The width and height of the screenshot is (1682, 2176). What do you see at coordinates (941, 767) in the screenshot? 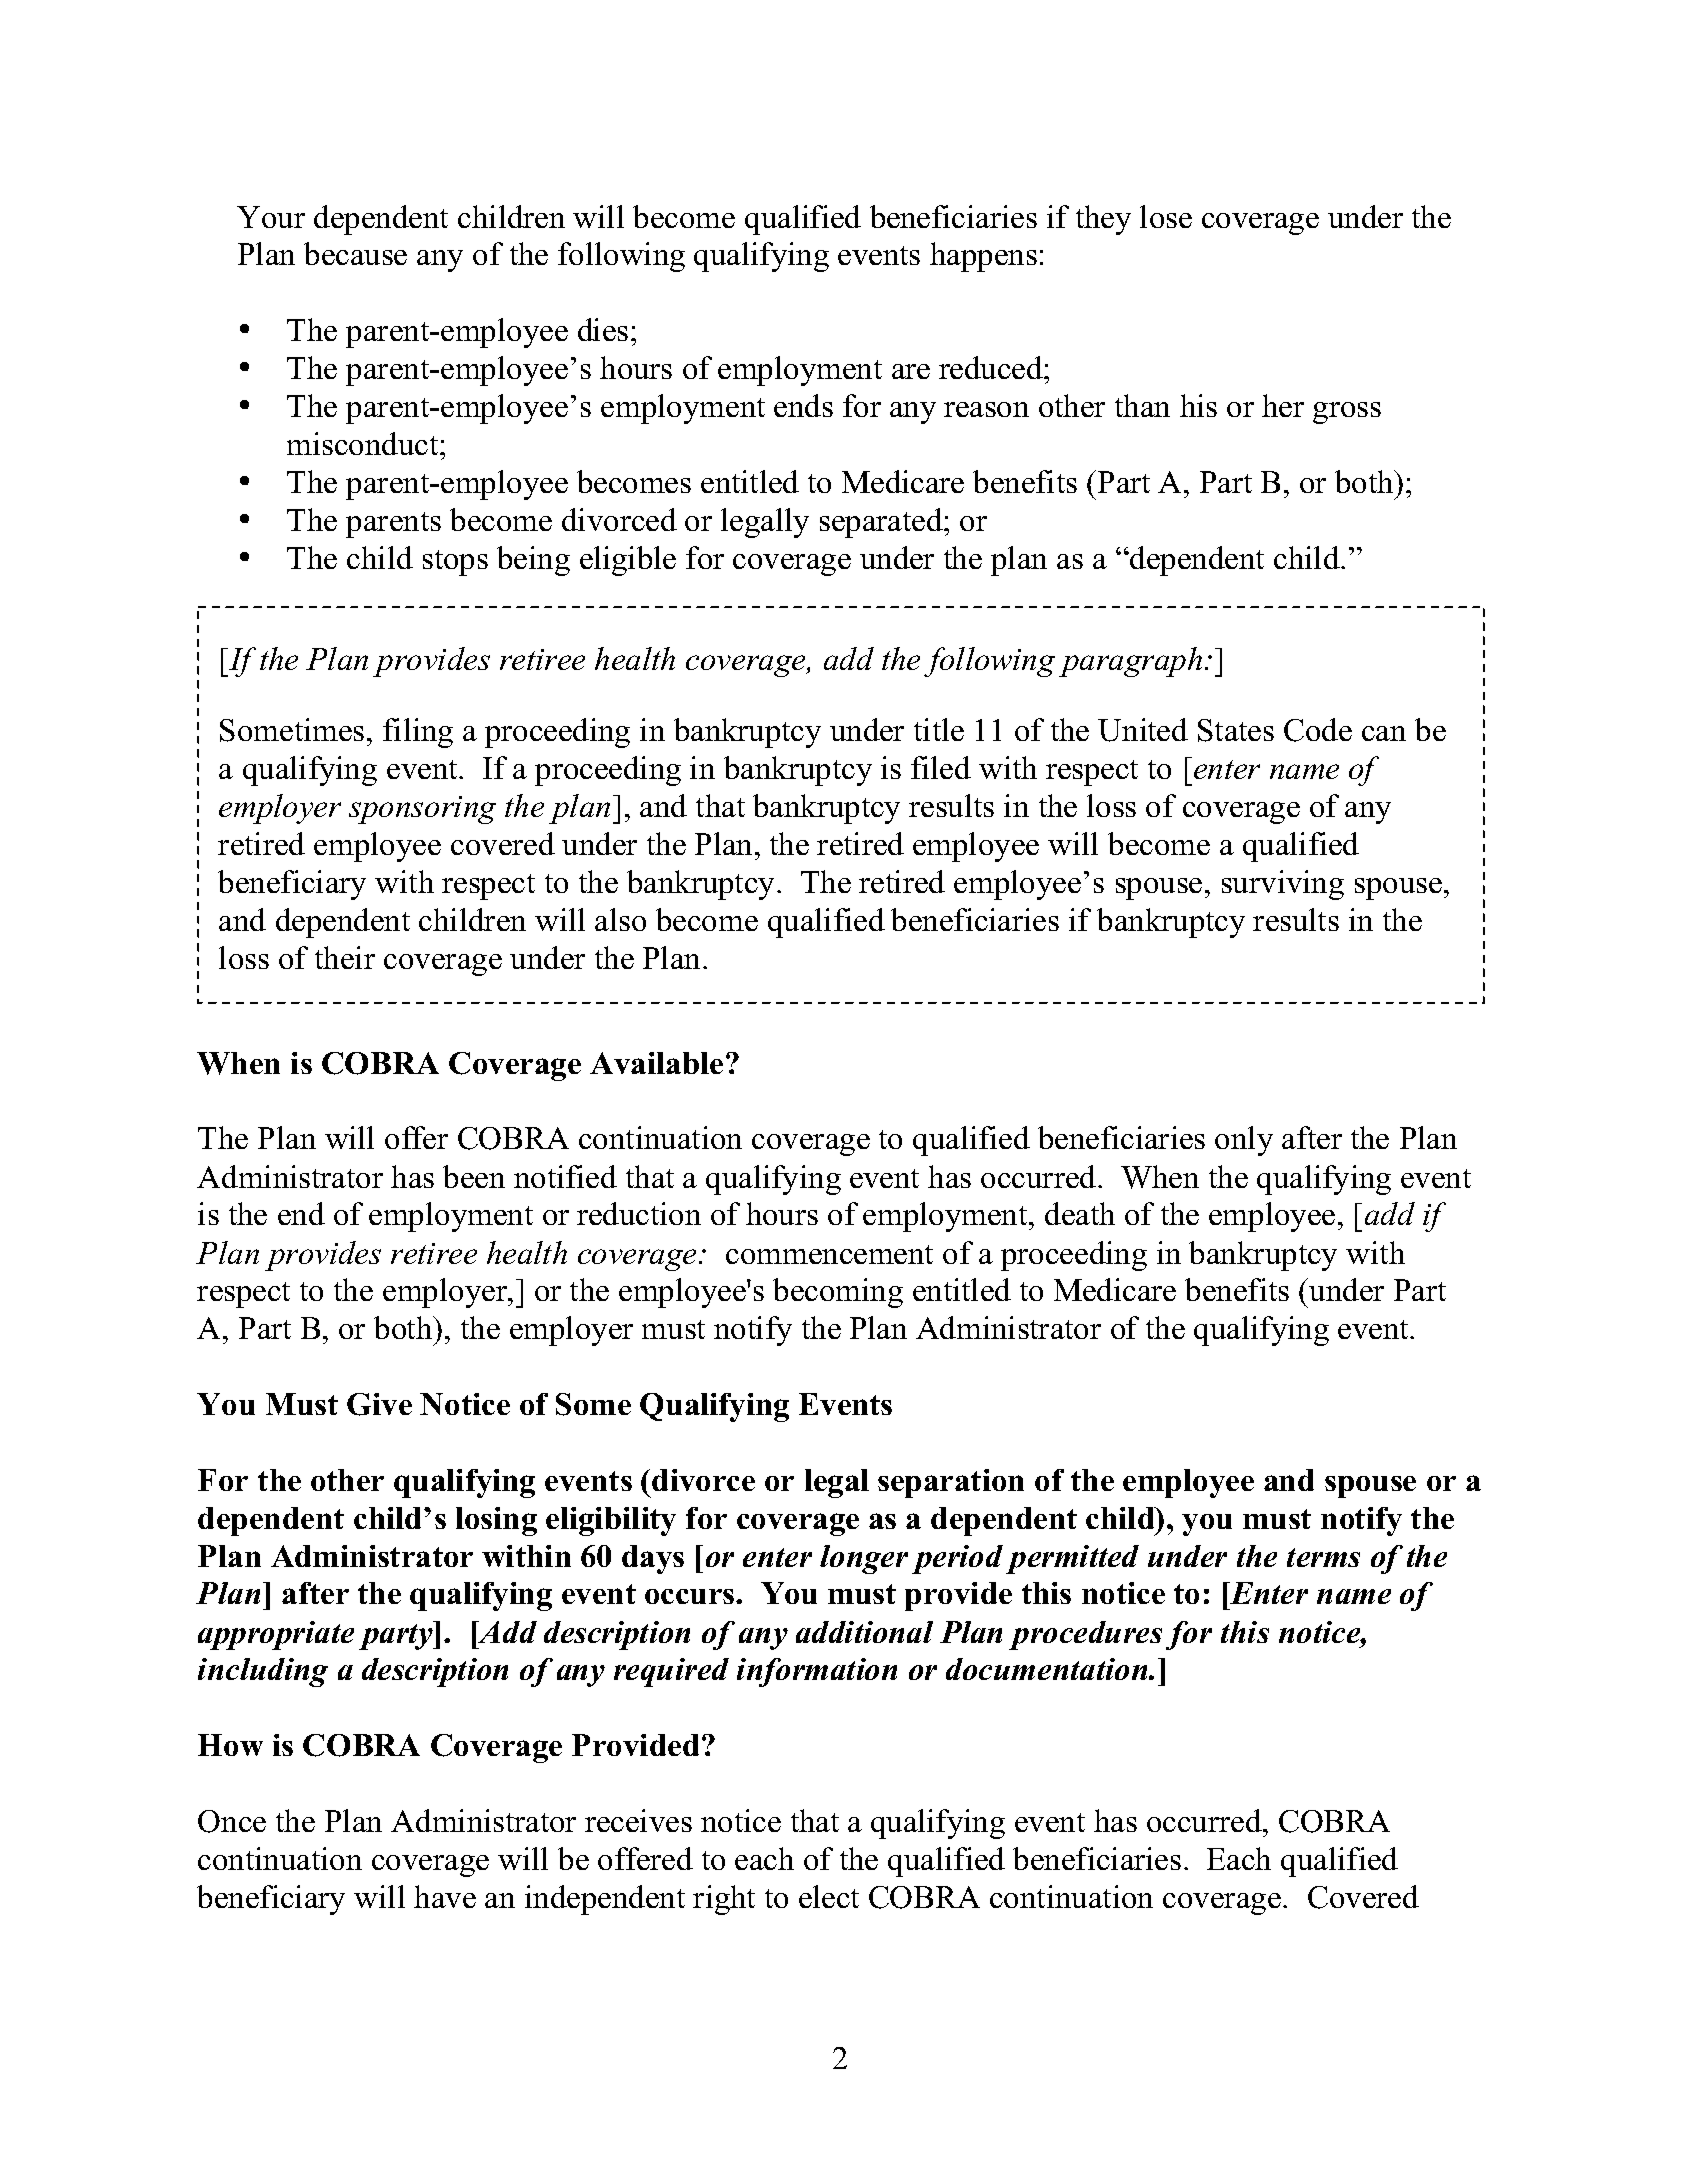
I see `filed` at bounding box center [941, 767].
